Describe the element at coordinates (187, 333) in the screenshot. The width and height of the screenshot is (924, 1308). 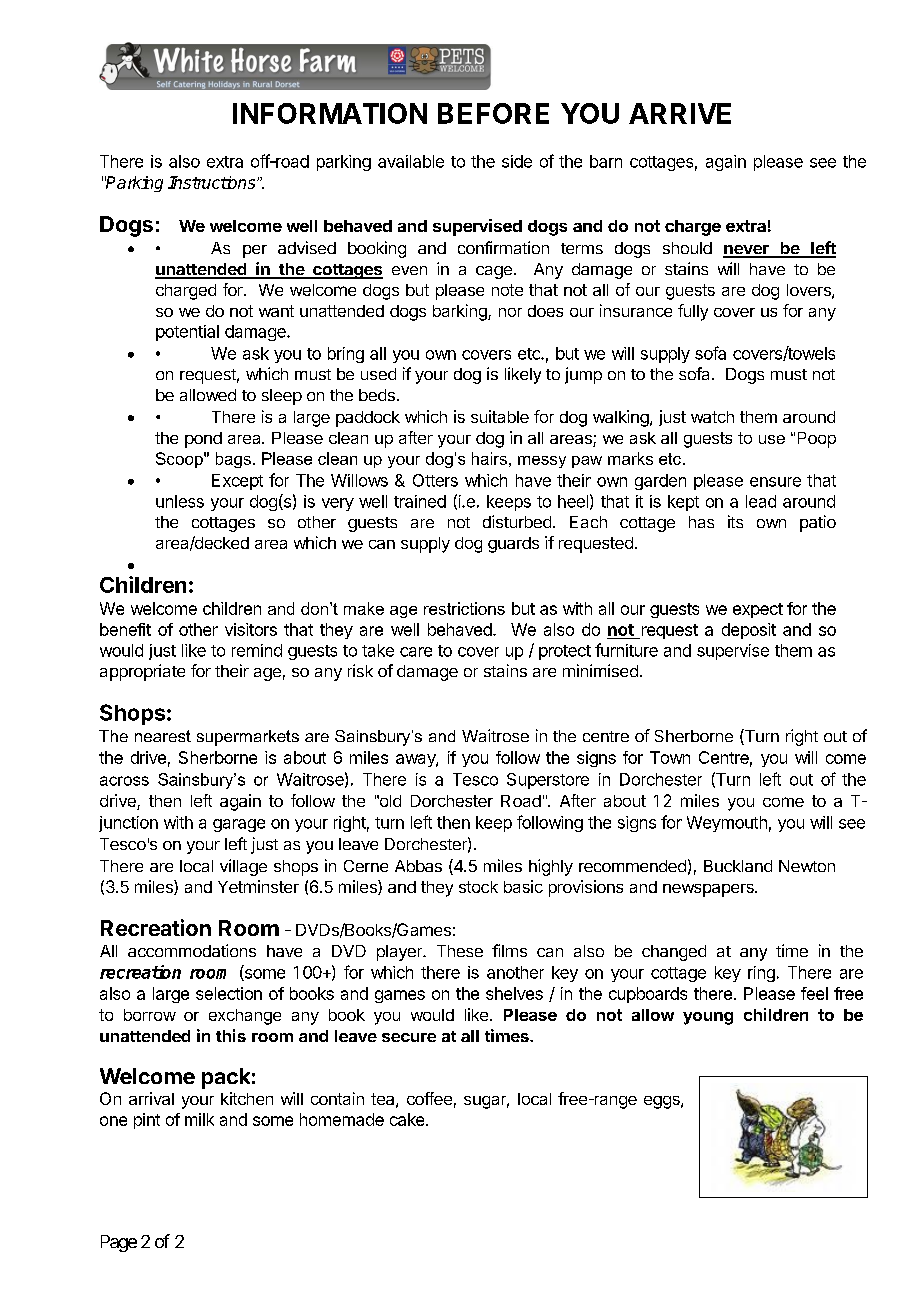
I see `potential` at that location.
